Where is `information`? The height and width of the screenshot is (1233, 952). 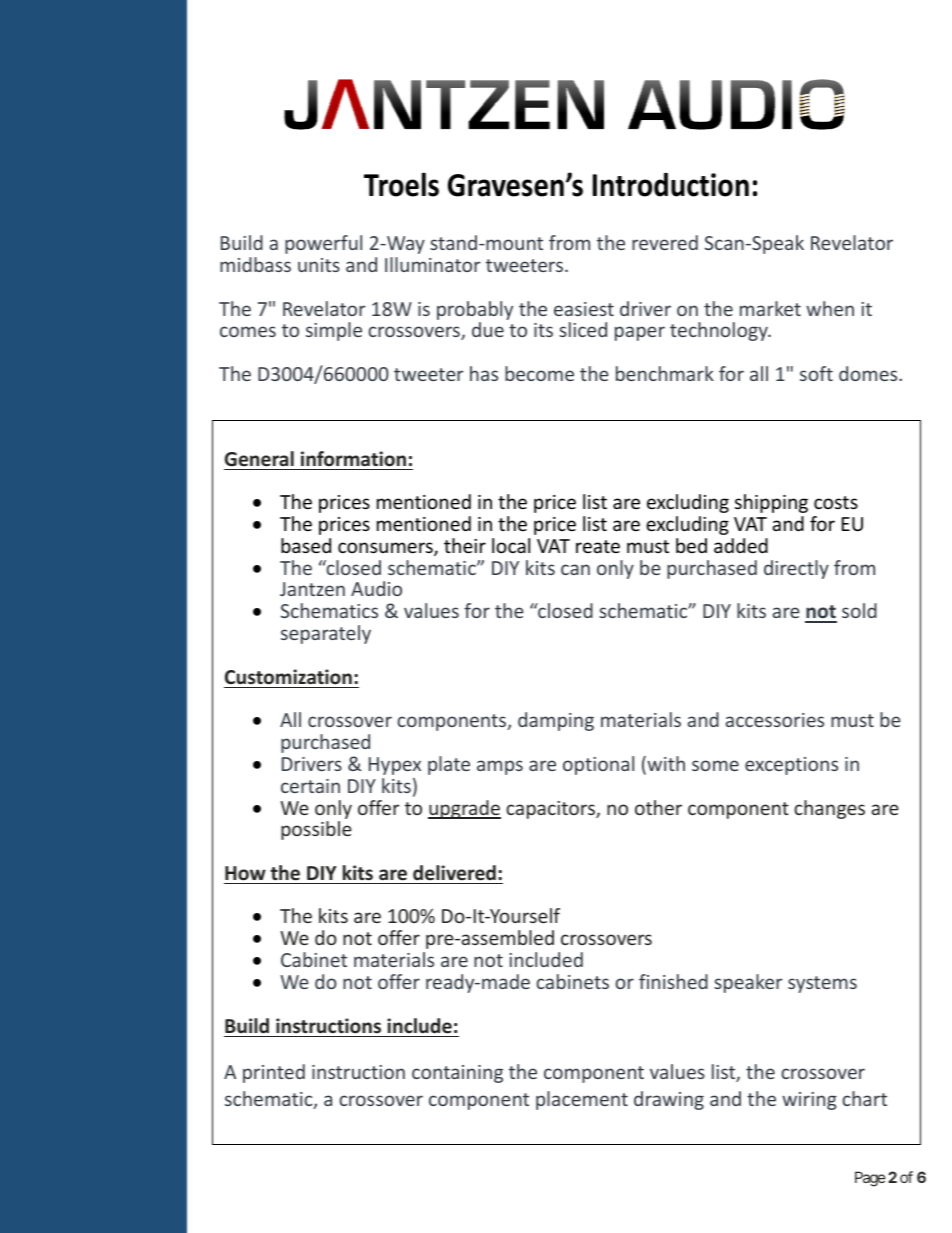 information is located at coordinates (353, 459).
